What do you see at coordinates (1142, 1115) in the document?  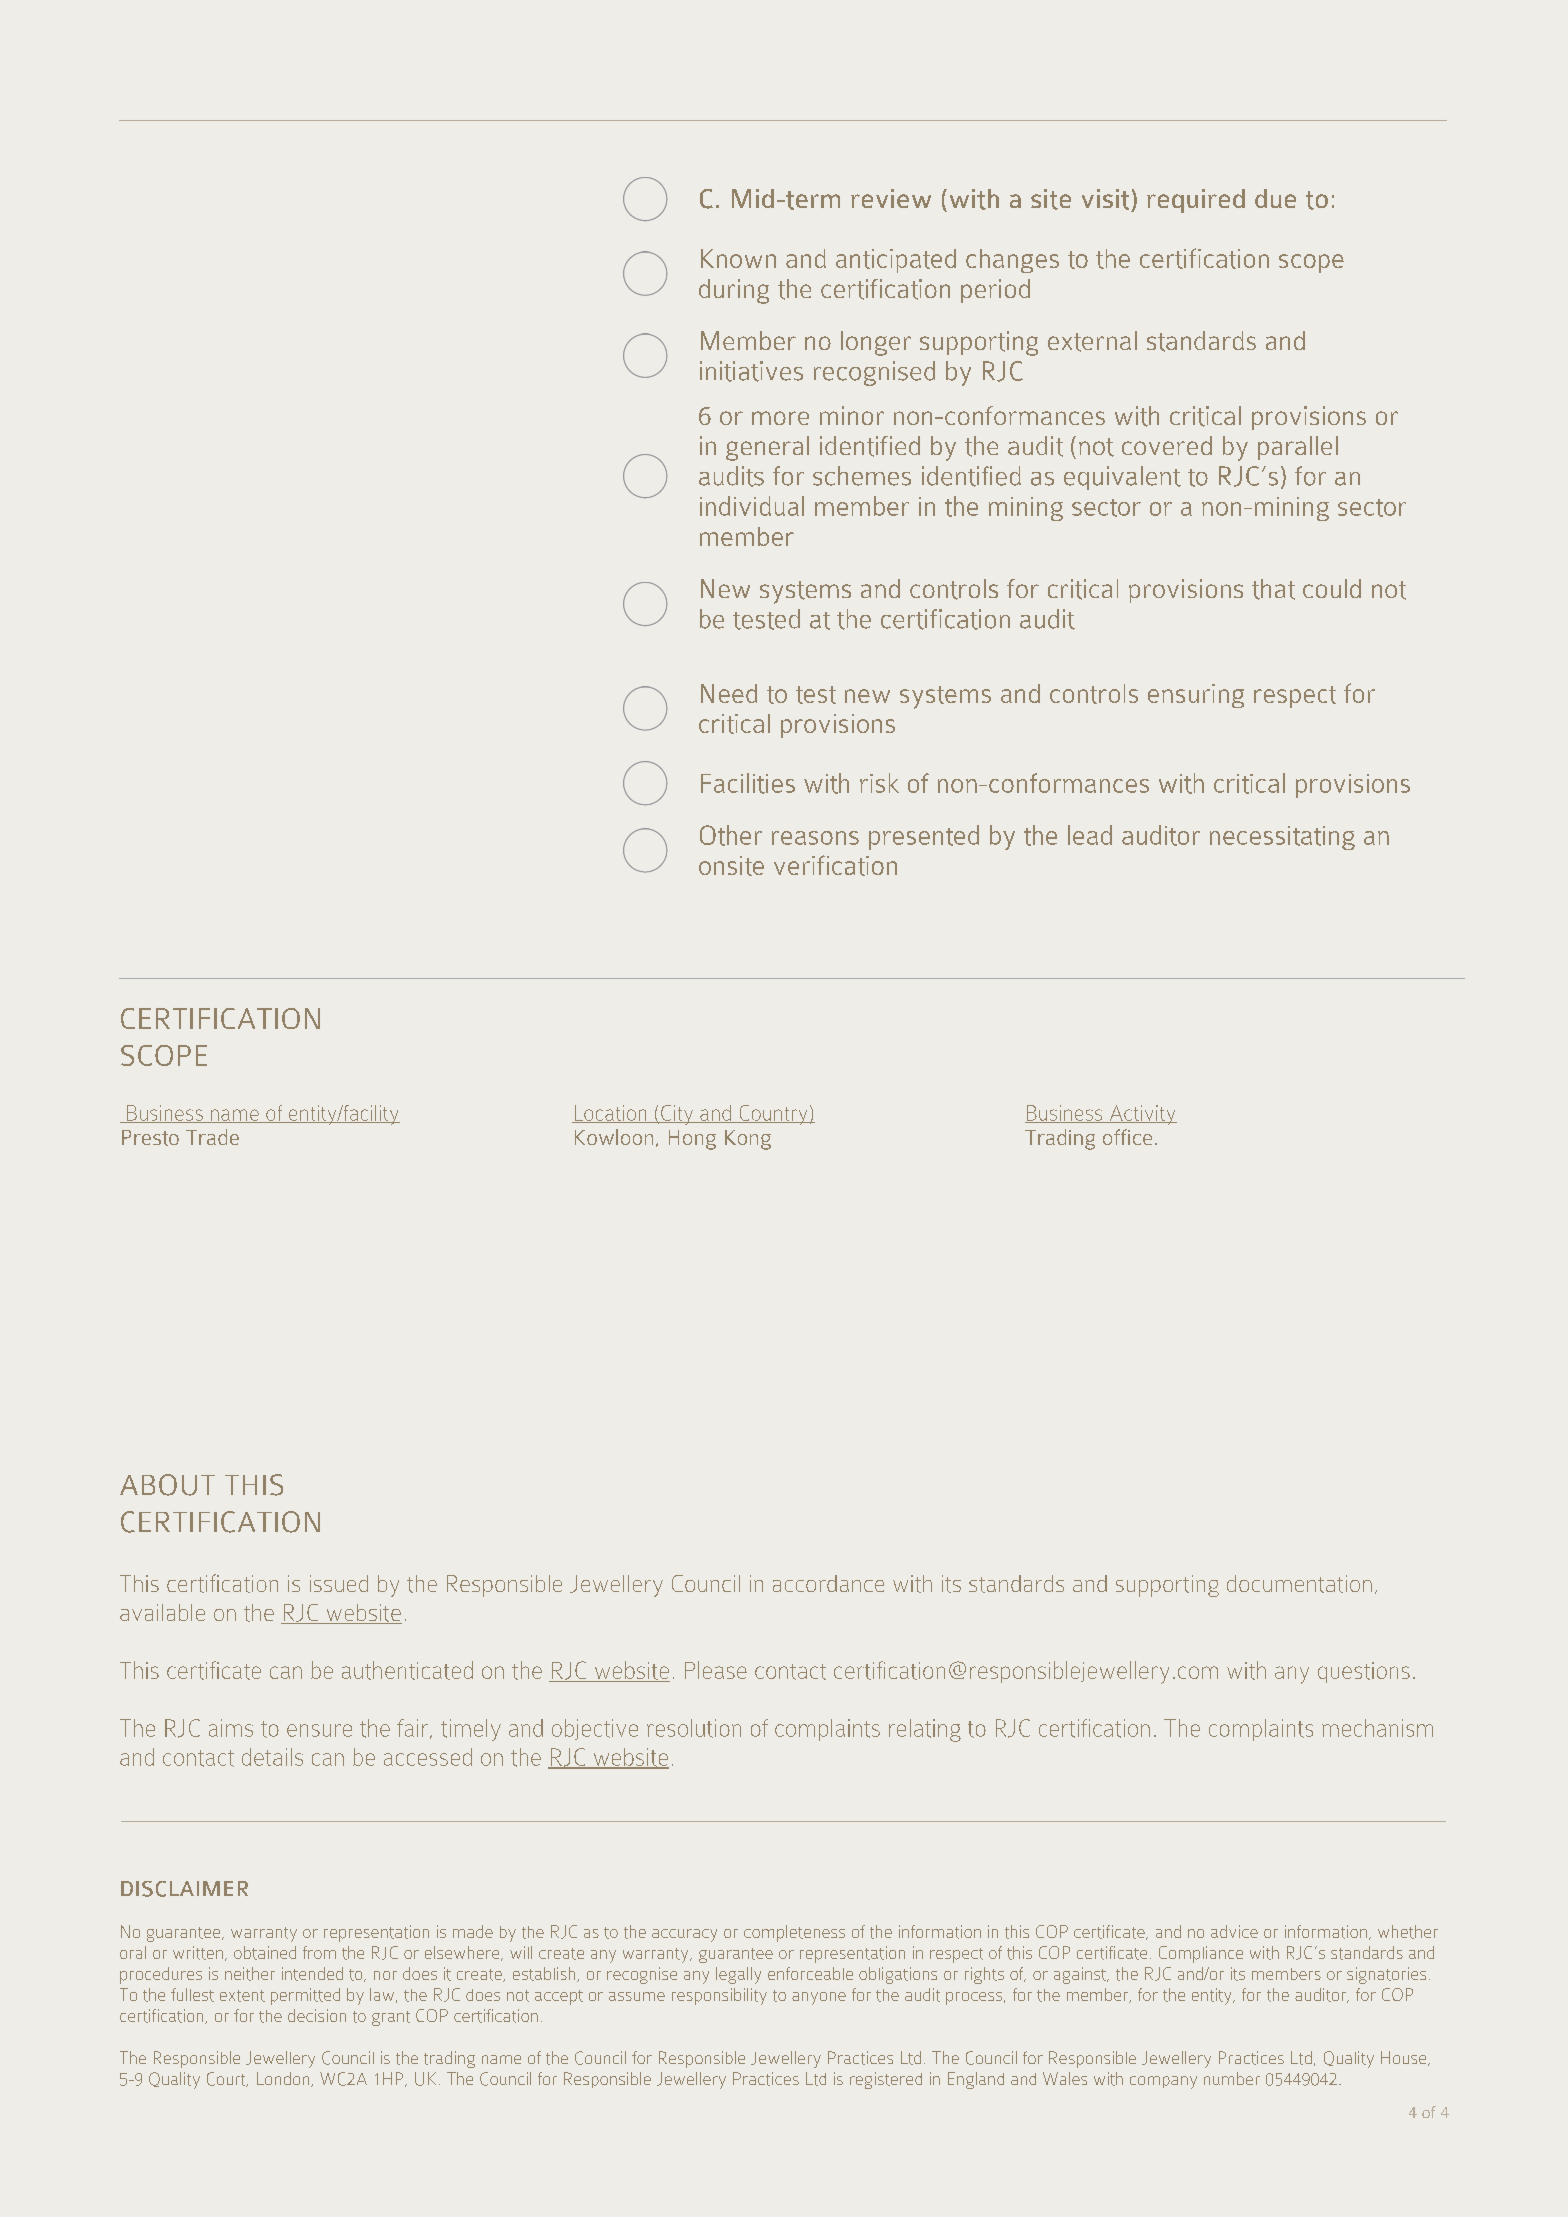 I see `Activity` at bounding box center [1142, 1115].
